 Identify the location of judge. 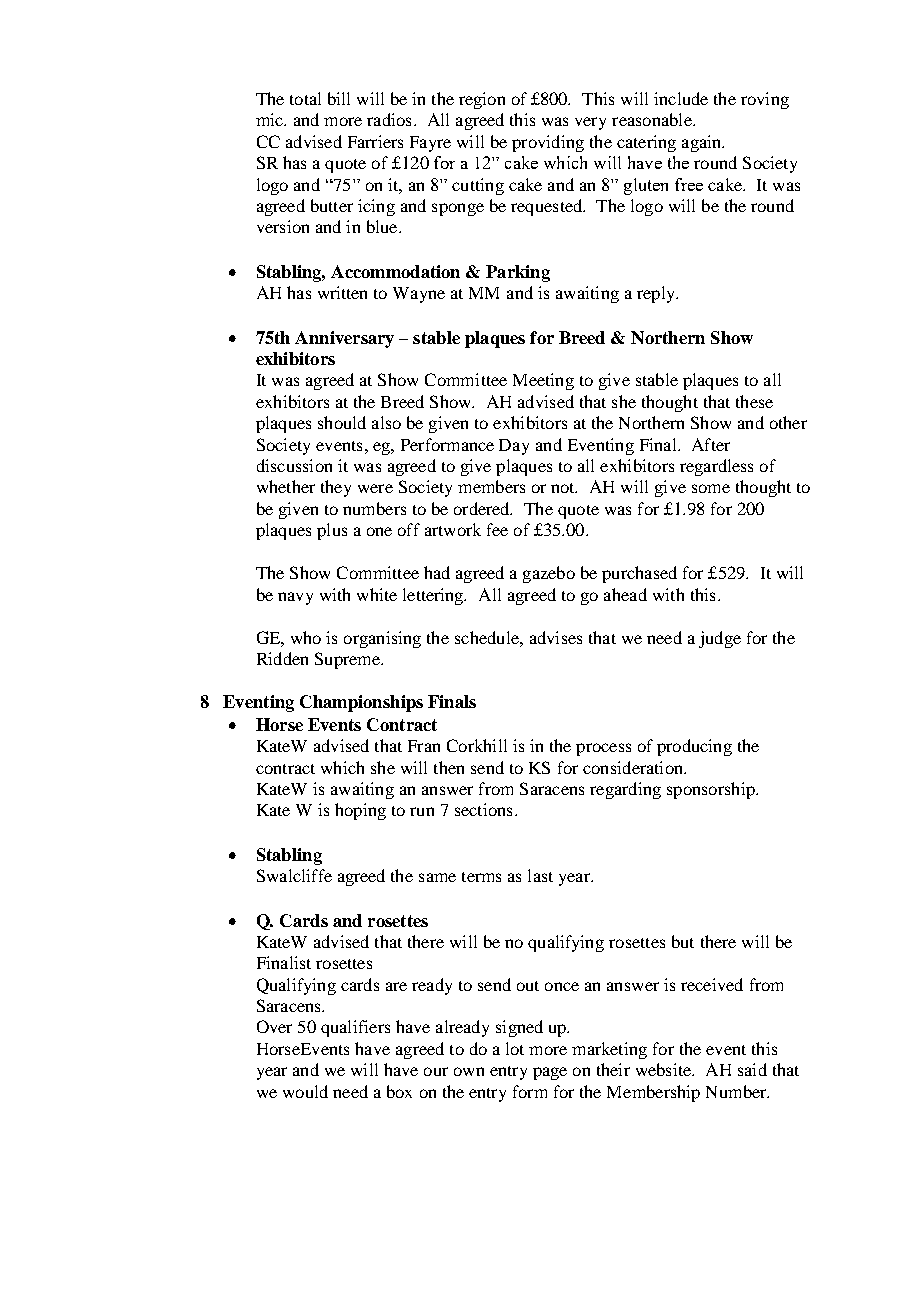
(720, 639).
